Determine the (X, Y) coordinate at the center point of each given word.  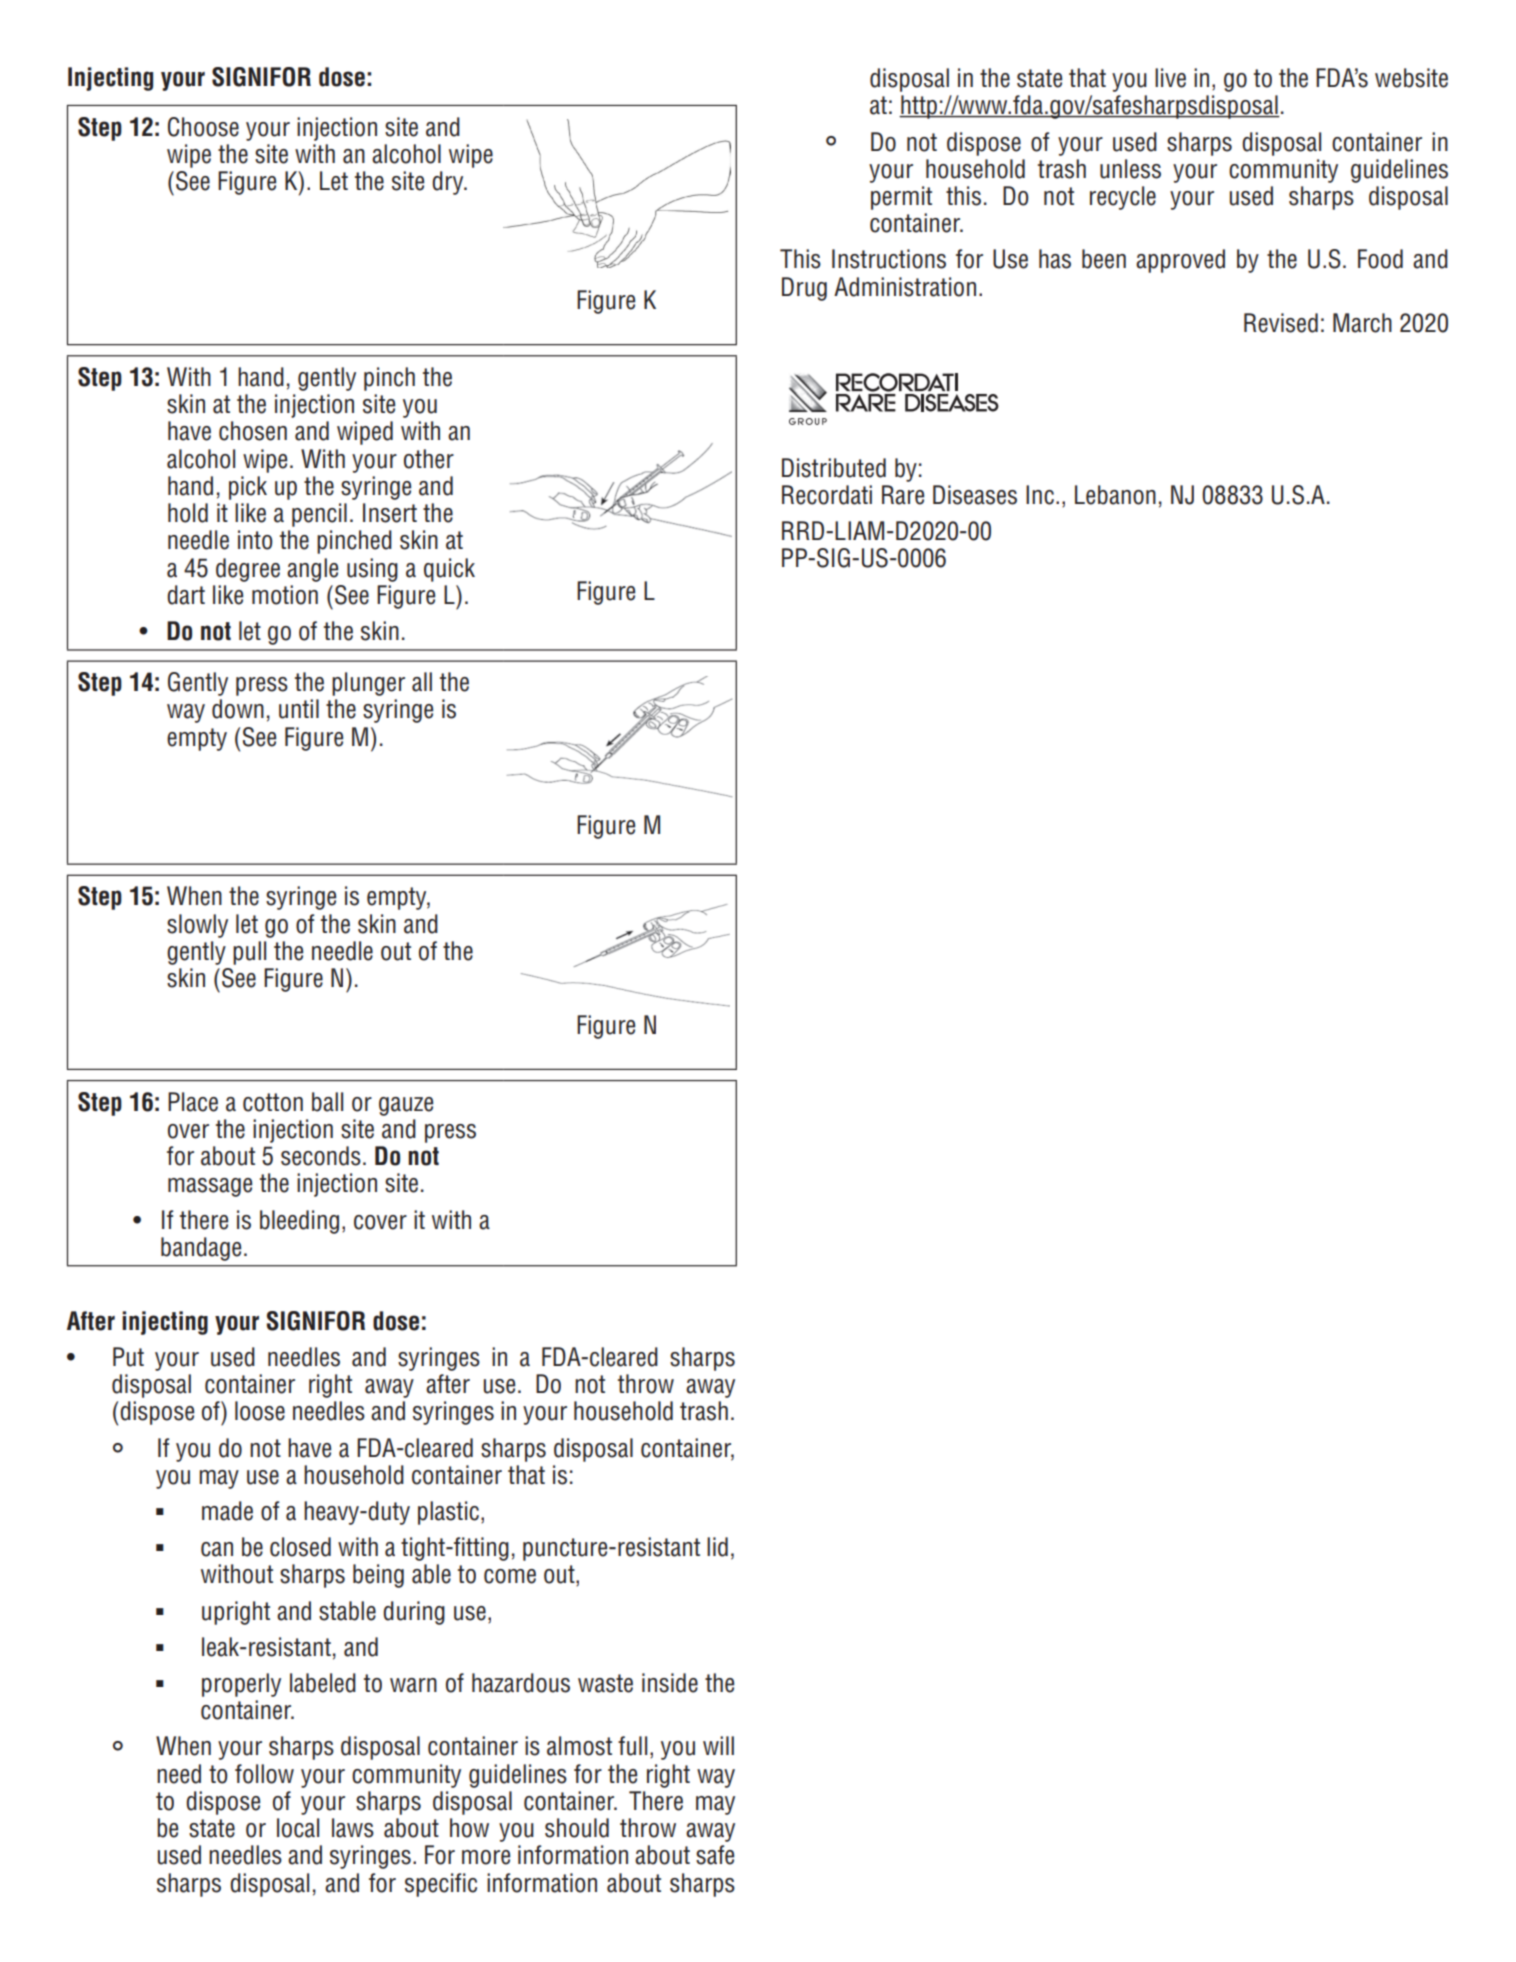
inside (670, 1683)
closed (300, 1547)
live (1170, 78)
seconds (321, 1156)
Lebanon (1115, 495)
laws (353, 1828)
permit (901, 198)
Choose (203, 127)
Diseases (975, 495)
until (299, 709)
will (718, 1745)
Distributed (834, 468)
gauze (406, 1106)
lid (717, 1547)
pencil (319, 515)
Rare (903, 495)
